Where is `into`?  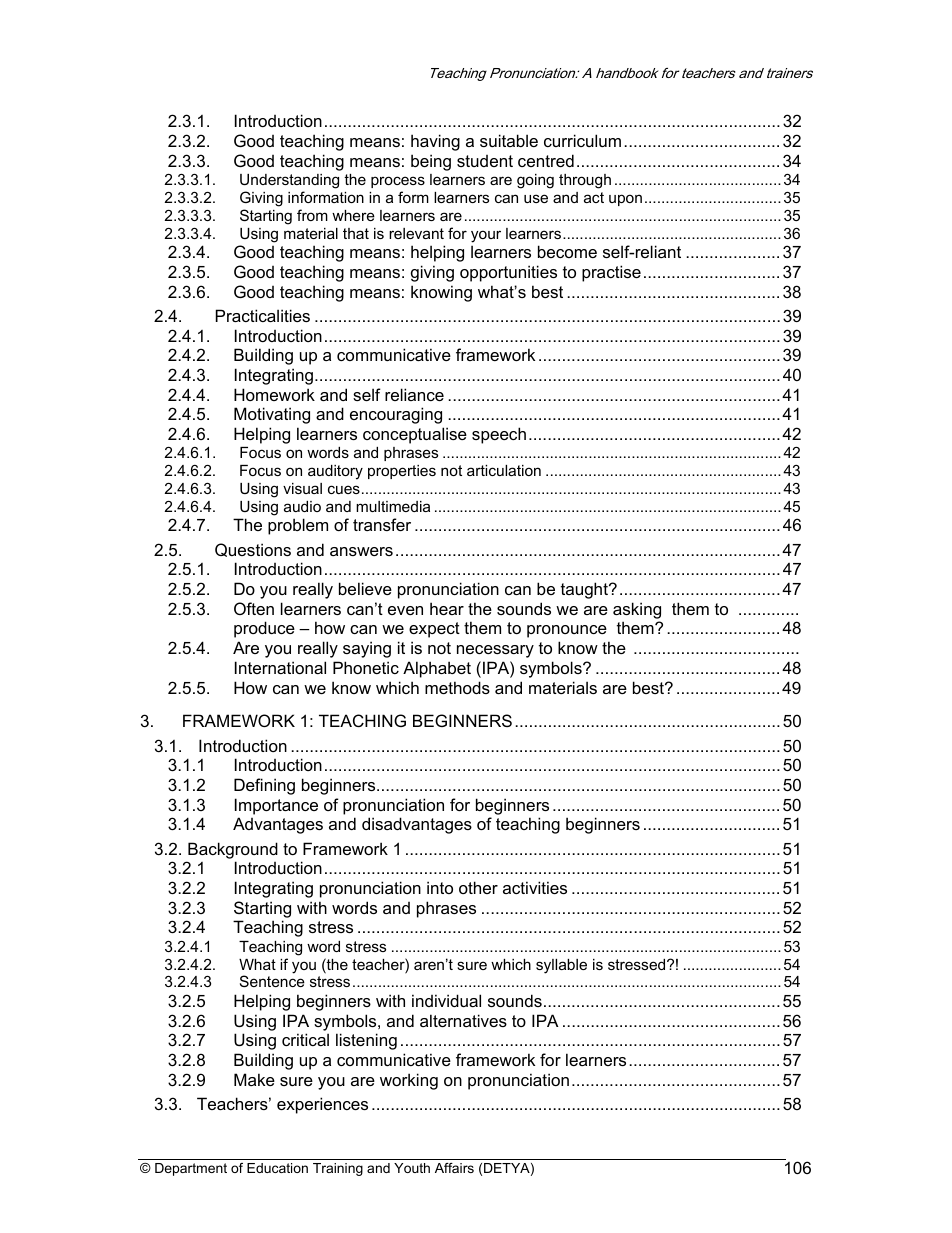
into is located at coordinates (440, 887).
